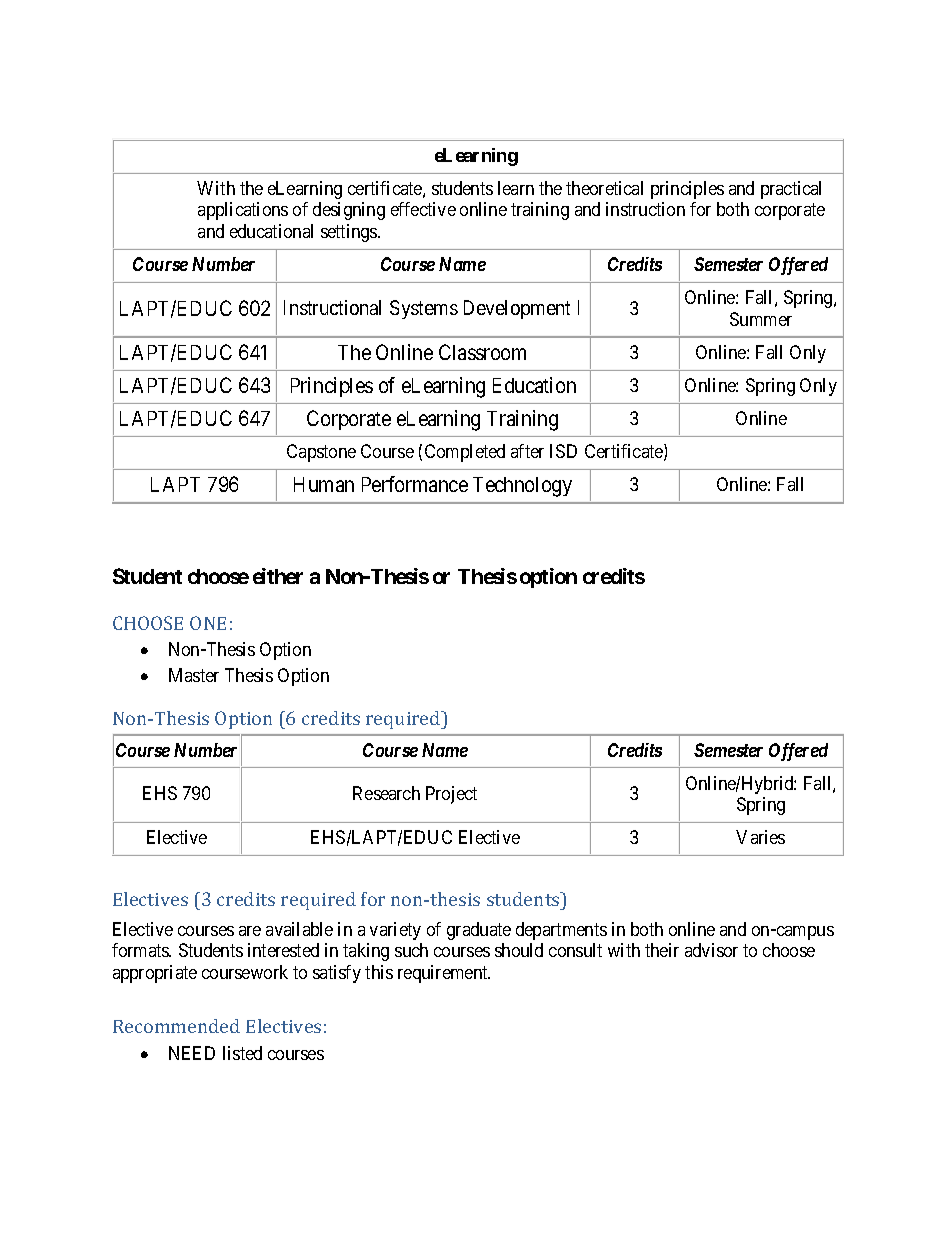  I want to click on either, so click(278, 576).
